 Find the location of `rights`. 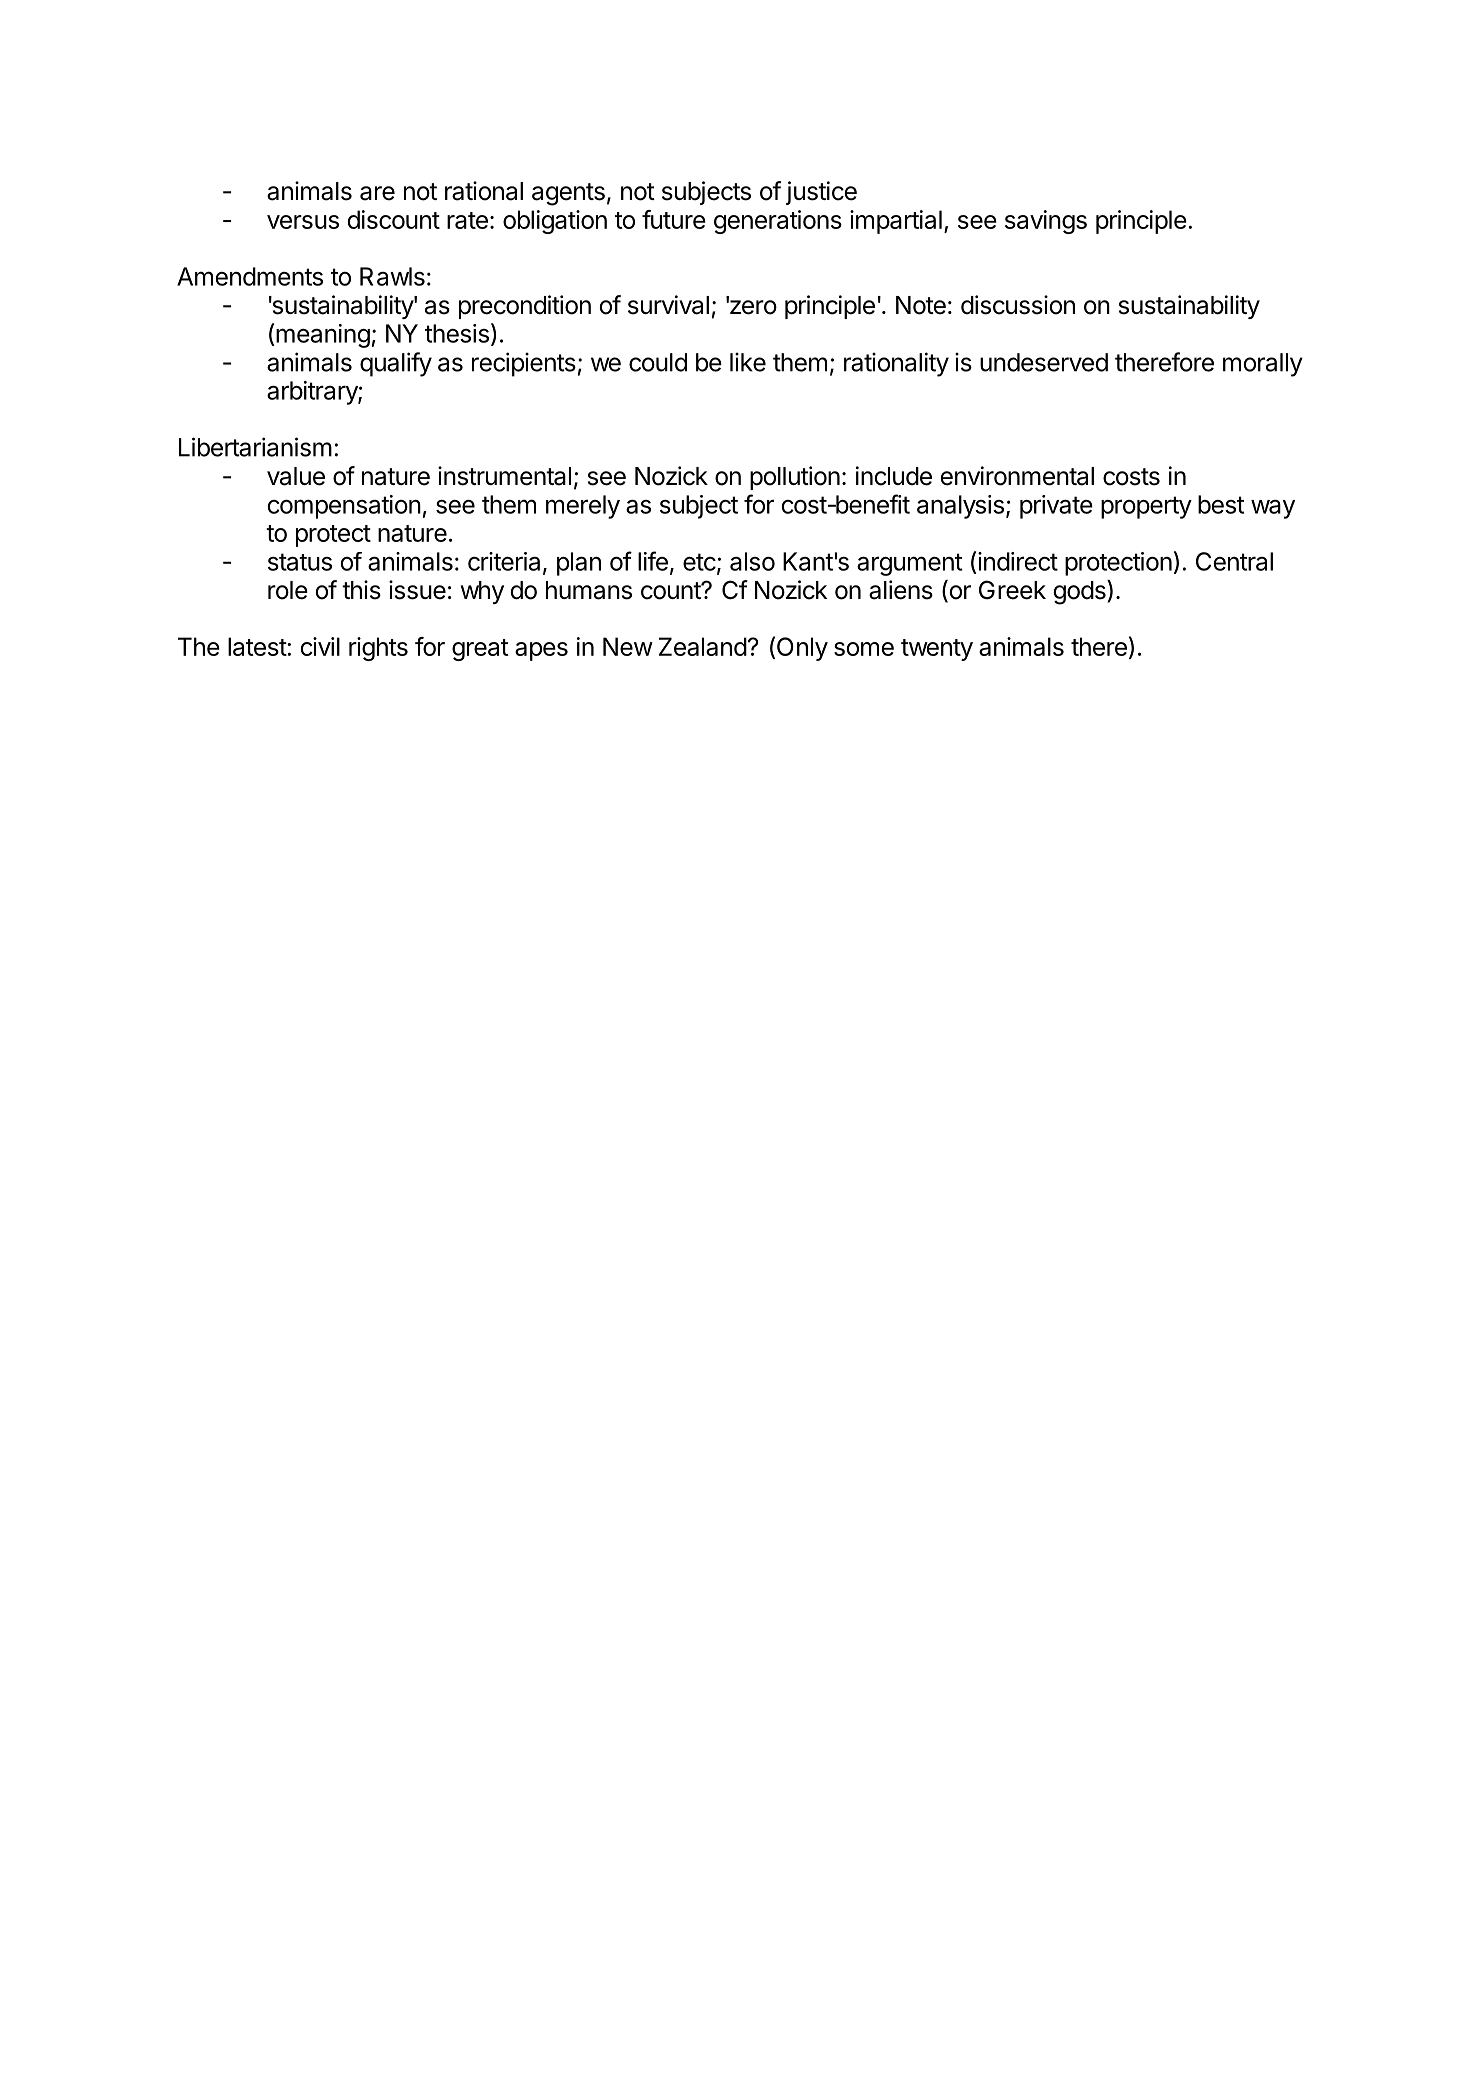

rights is located at coordinates (378, 649).
